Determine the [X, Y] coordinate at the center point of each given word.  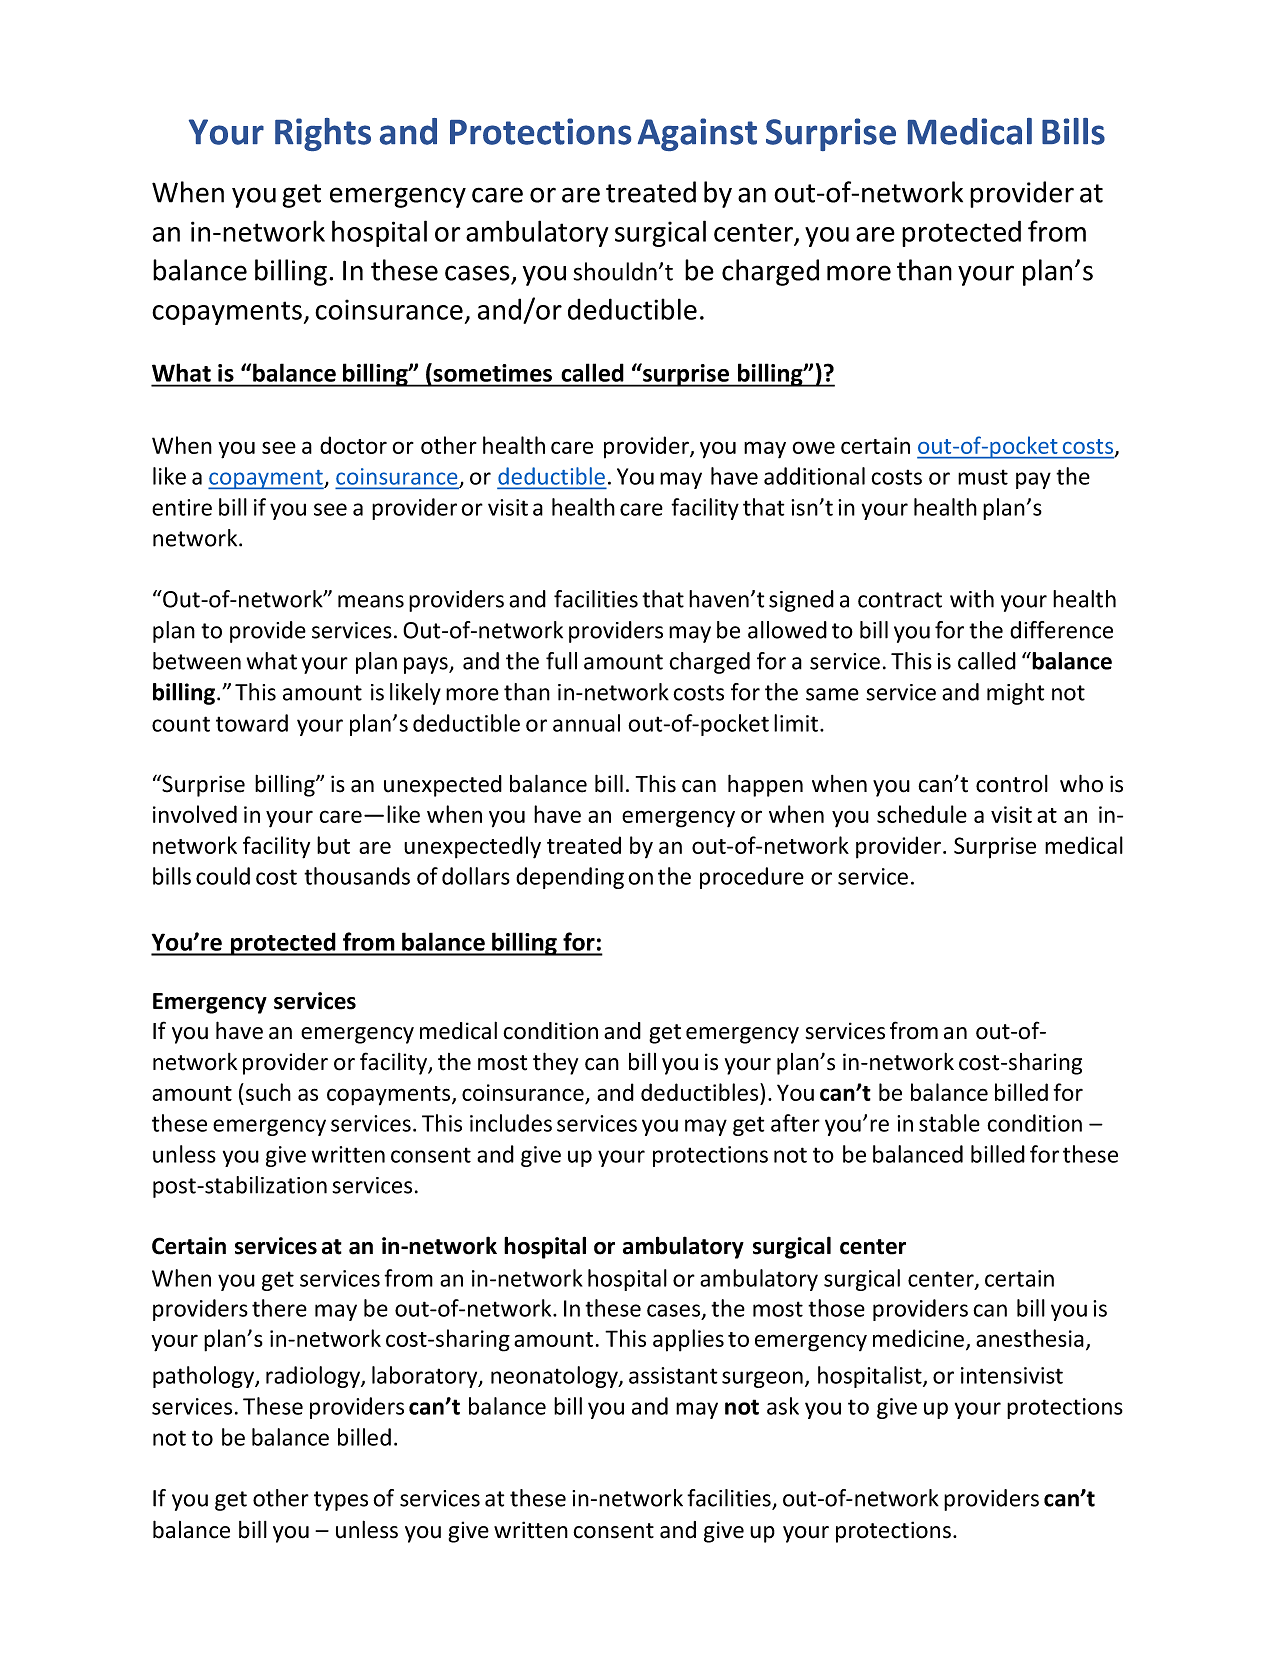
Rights [323, 134]
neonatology [555, 1377]
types [341, 1501]
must [983, 477]
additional [814, 476]
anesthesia [1030, 1338]
